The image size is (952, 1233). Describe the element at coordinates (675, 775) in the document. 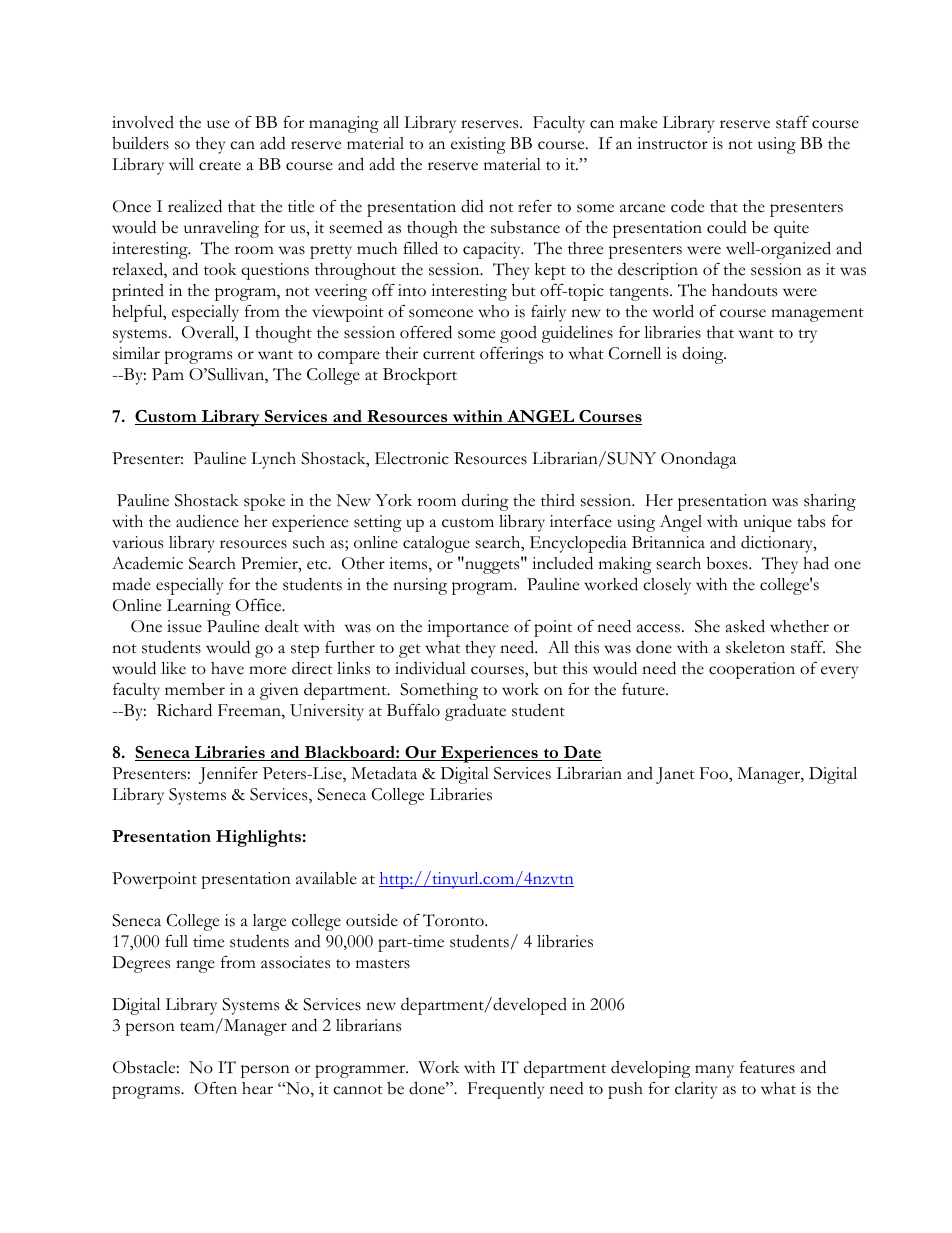

I see `Janet` at that location.
